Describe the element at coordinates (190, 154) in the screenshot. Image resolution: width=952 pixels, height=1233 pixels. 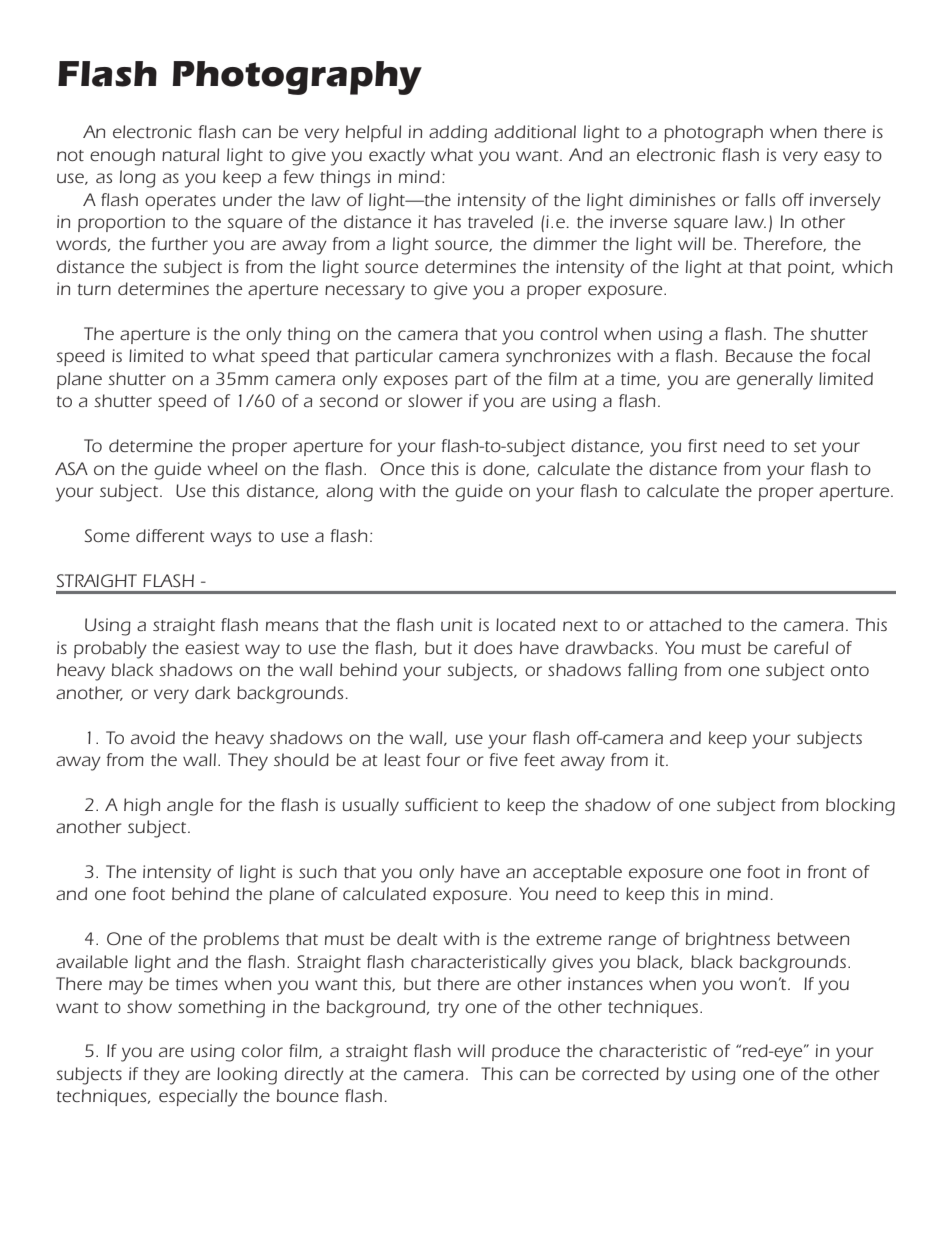
I see `natural` at that location.
